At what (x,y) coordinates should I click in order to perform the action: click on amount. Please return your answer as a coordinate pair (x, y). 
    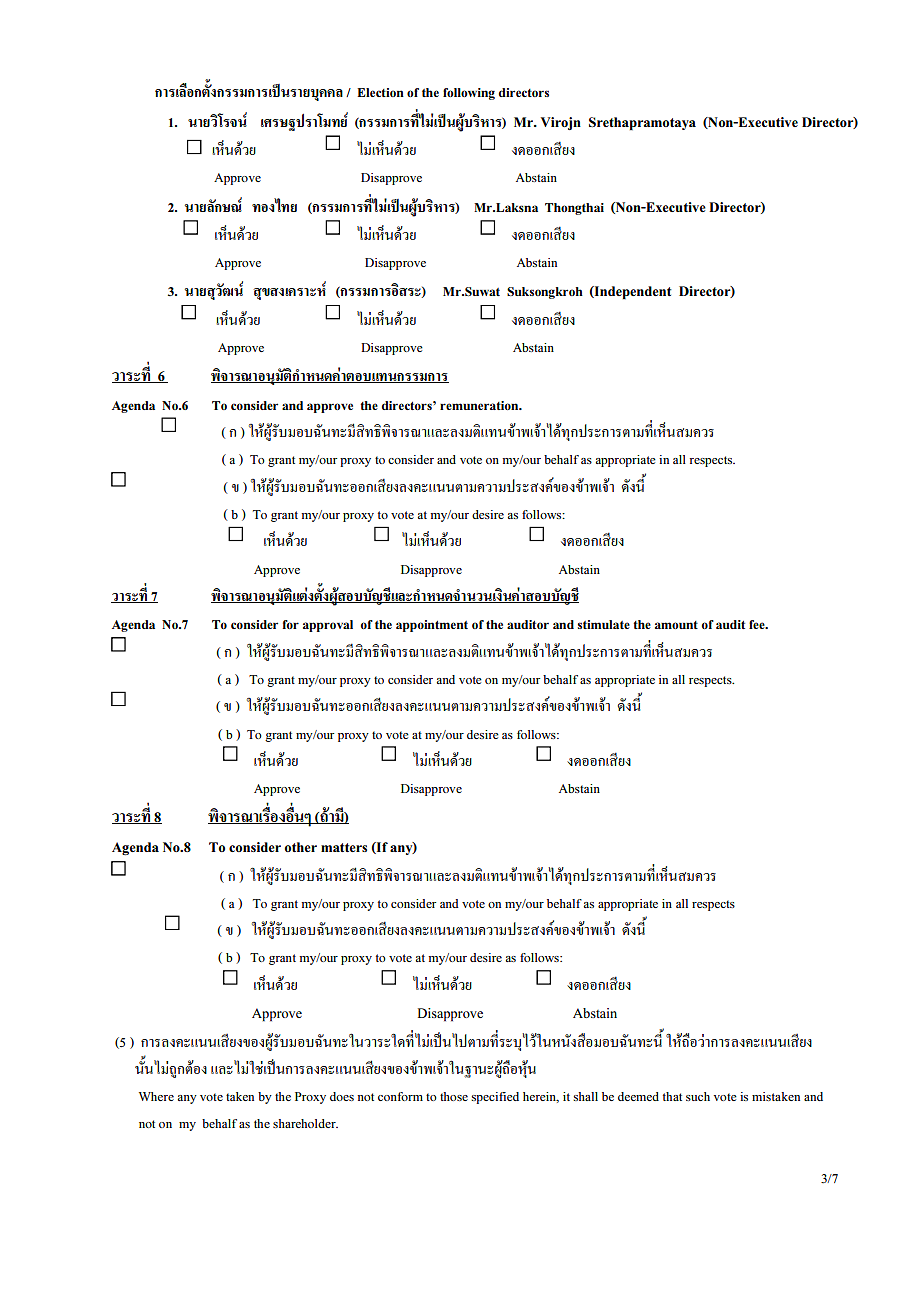
    Looking at the image, I should click on (676, 625).
